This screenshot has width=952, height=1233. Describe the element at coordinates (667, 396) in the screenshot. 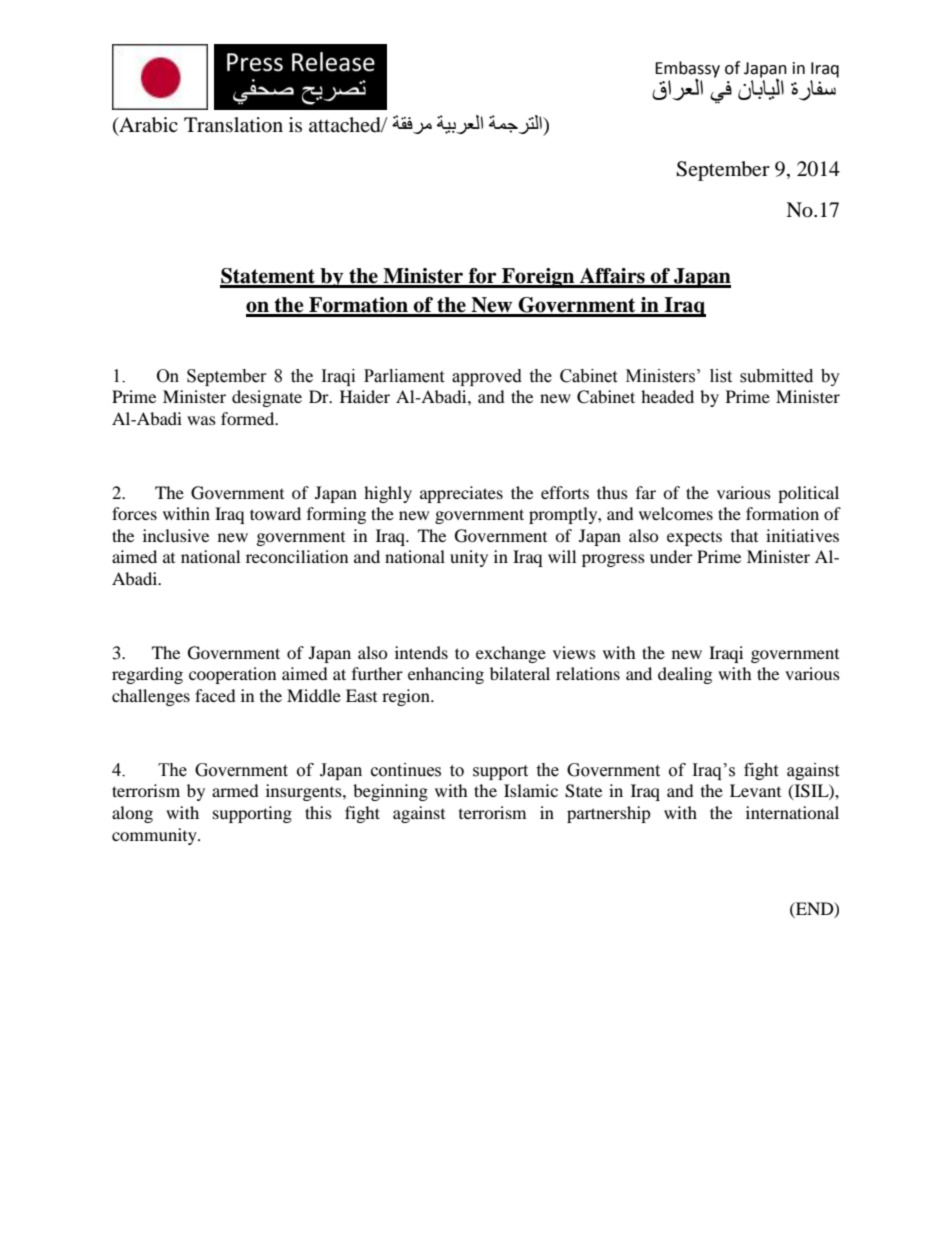

I see `headed` at that location.
